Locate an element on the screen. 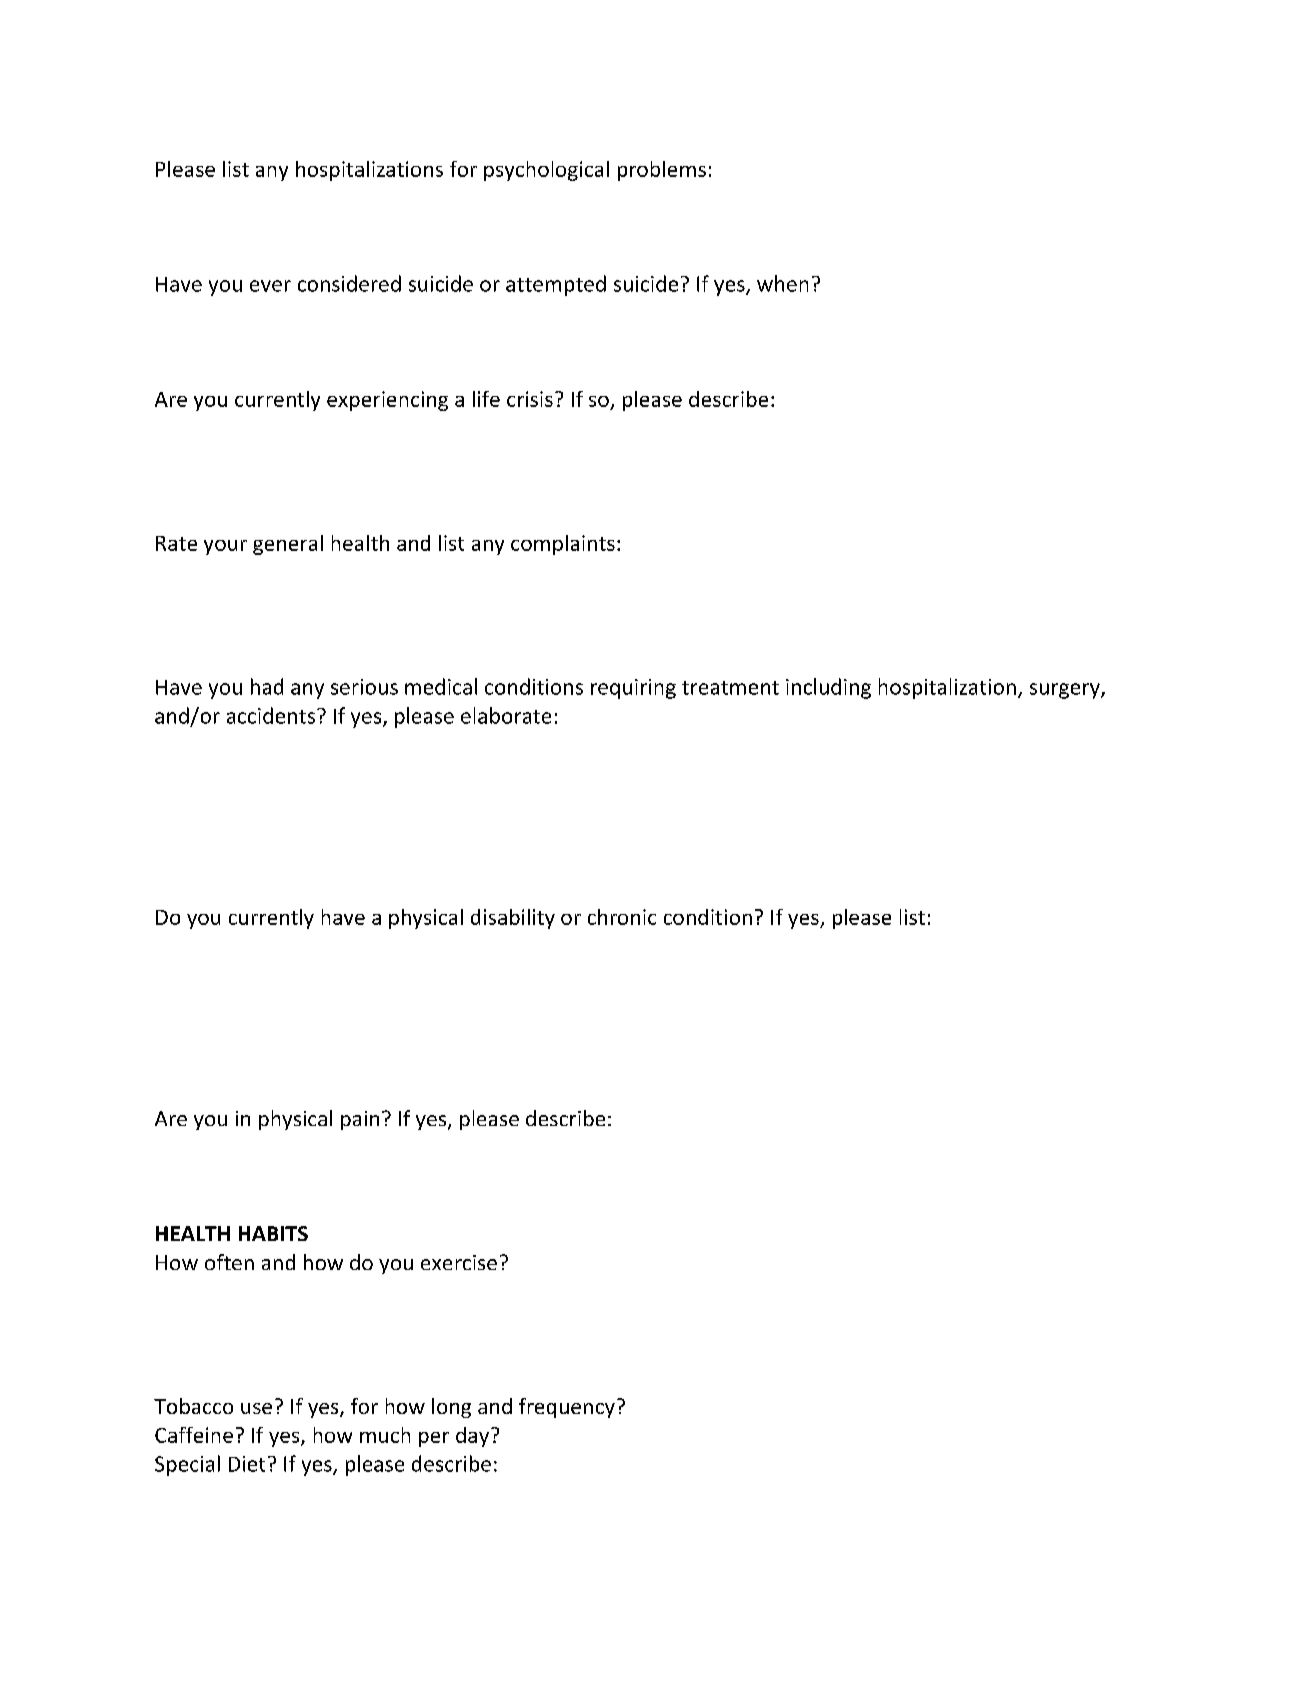 The image size is (1311, 1697). chronic is located at coordinates (622, 917).
